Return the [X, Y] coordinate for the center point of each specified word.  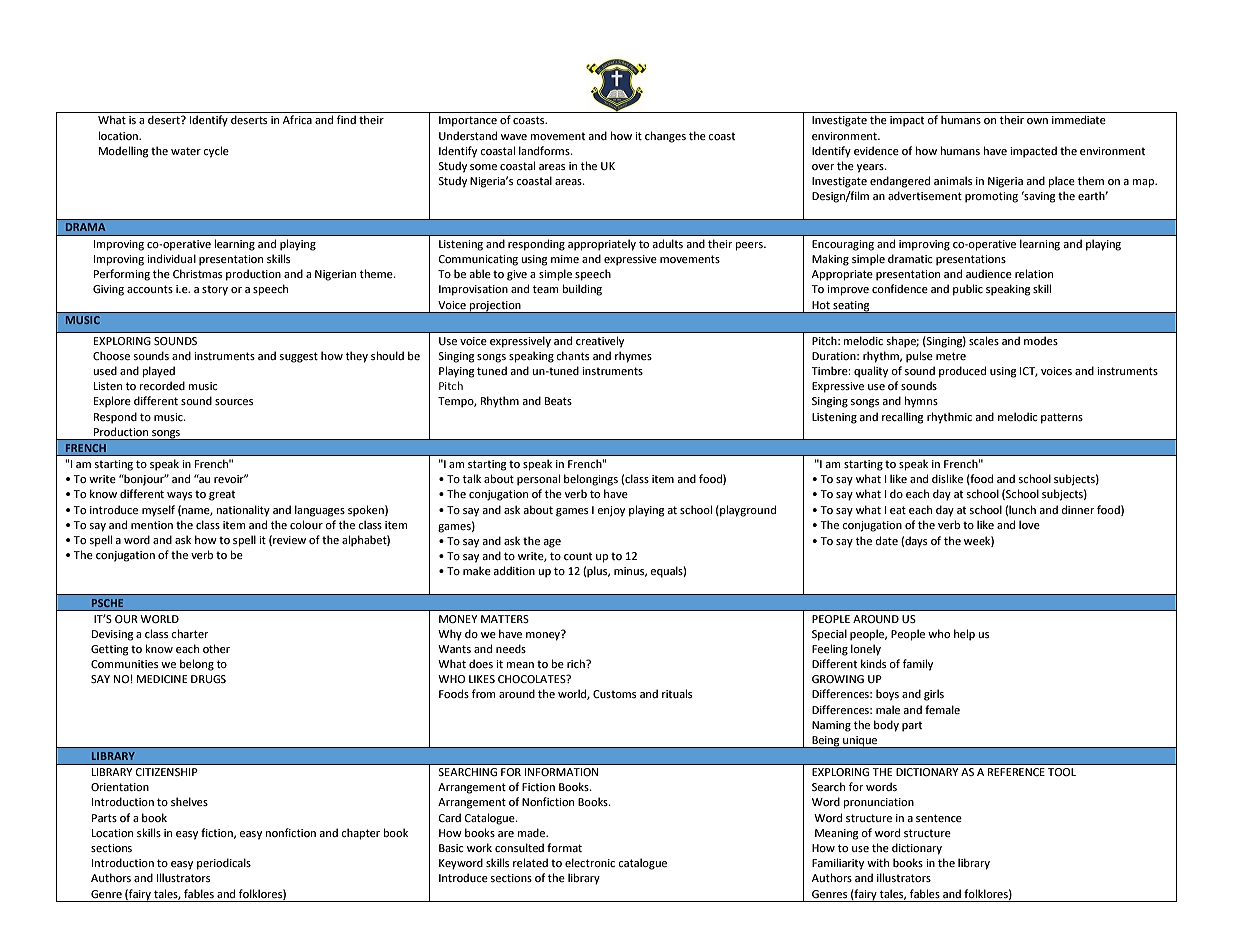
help [964, 635]
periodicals [224, 864]
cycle [216, 152]
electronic [590, 862]
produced [962, 372]
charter [190, 633]
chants [572, 355]
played [159, 372]
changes [665, 137]
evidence [876, 150]
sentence [939, 818]
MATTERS [505, 619]
